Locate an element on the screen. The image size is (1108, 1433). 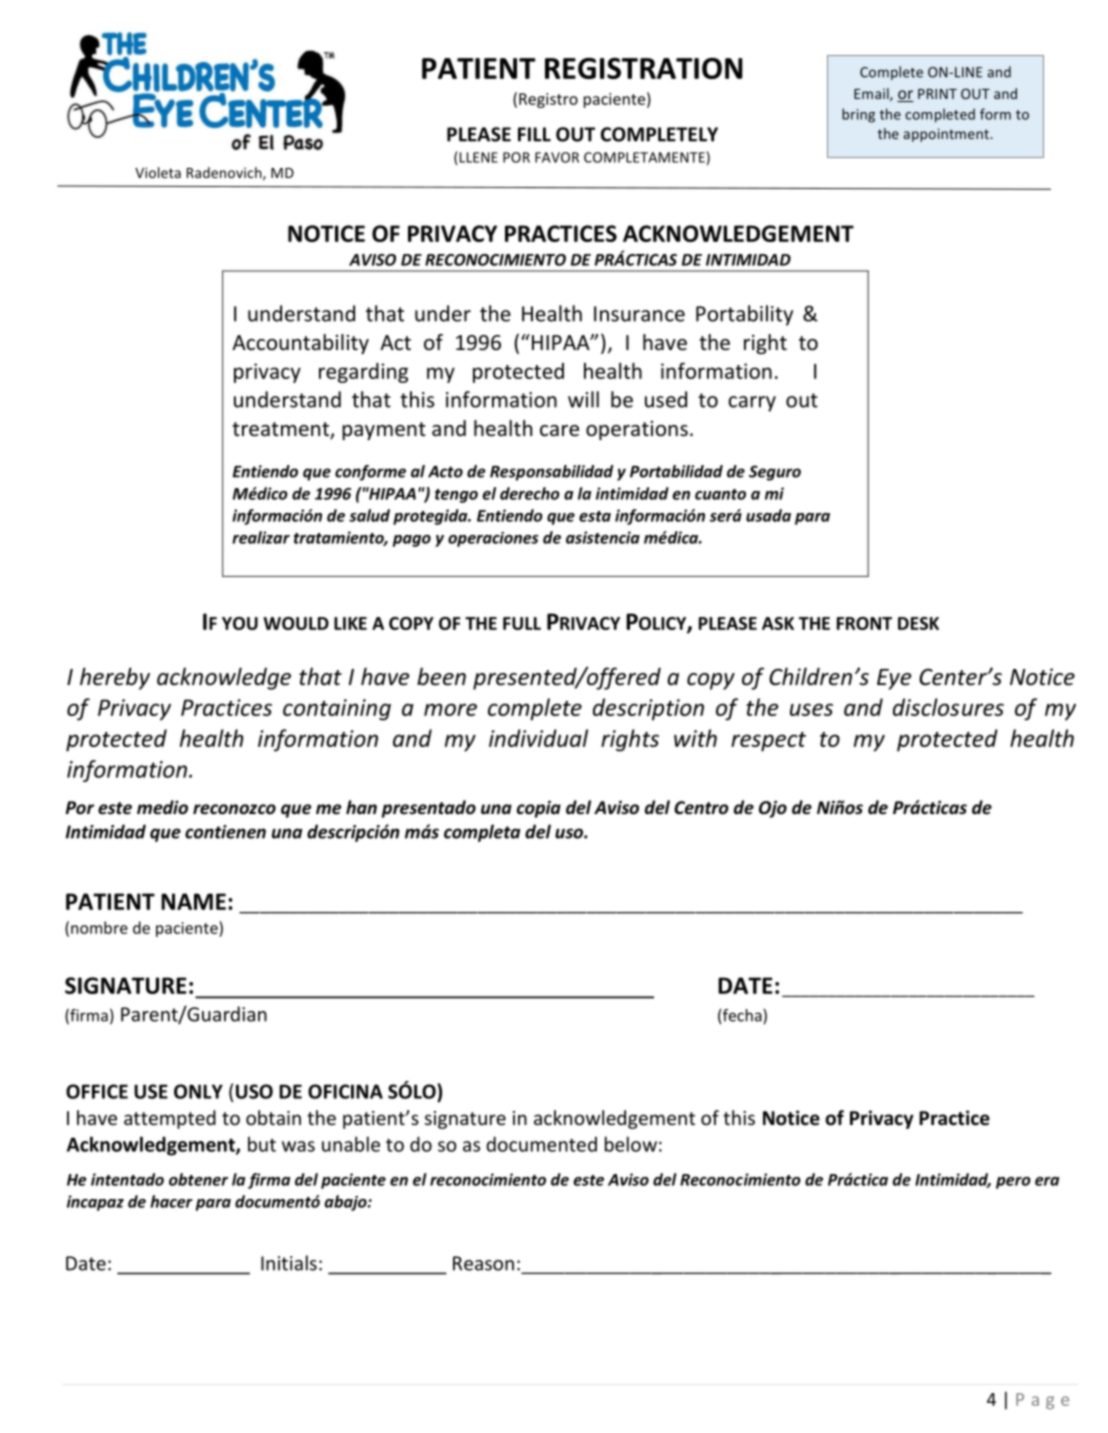
pero is located at coordinates (1013, 1183).
